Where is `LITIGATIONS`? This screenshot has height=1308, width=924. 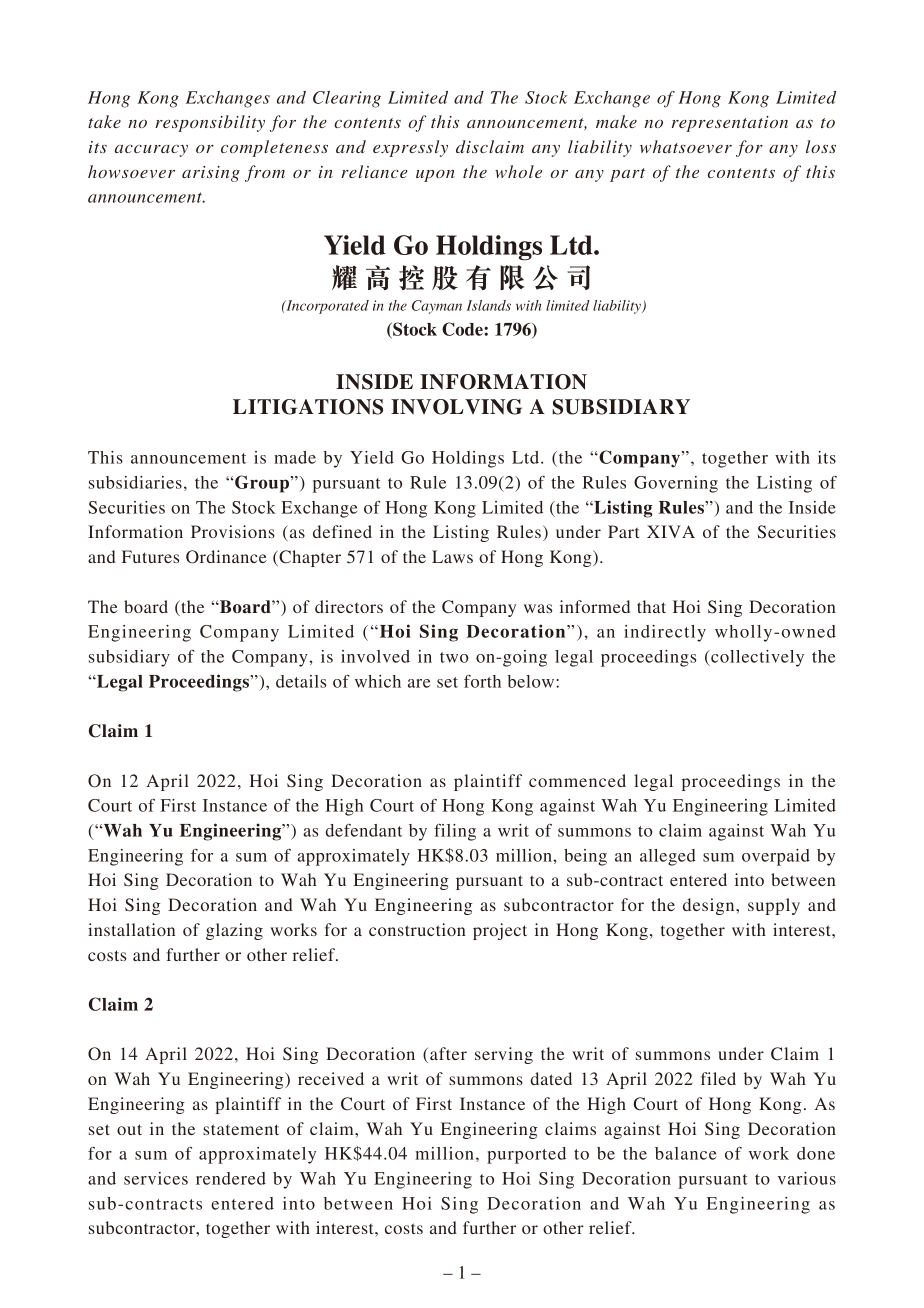 LITIGATIONS is located at coordinates (308, 407).
